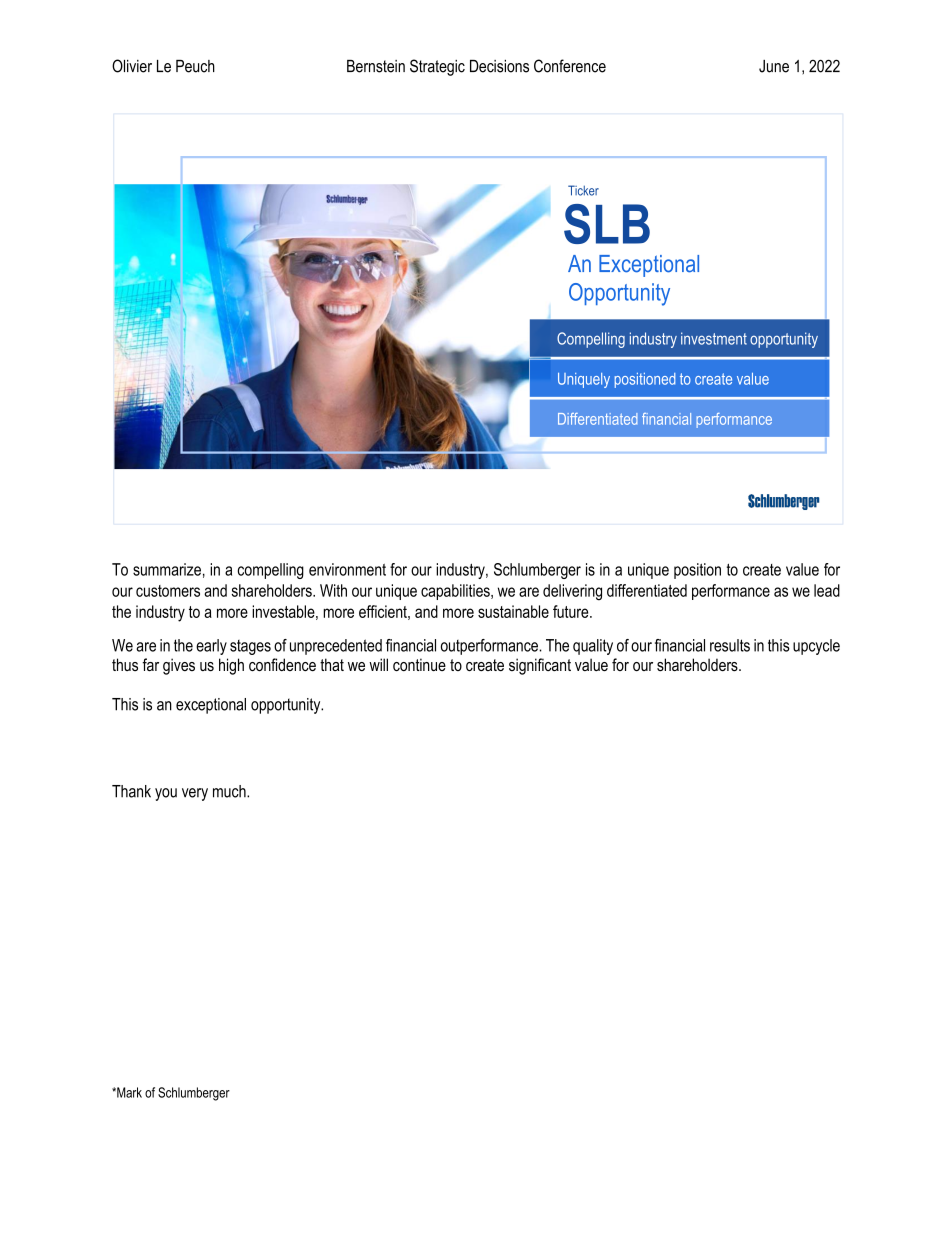 This screenshot has width=952, height=1233. What do you see at coordinates (774, 66) in the screenshot?
I see `June` at bounding box center [774, 66].
